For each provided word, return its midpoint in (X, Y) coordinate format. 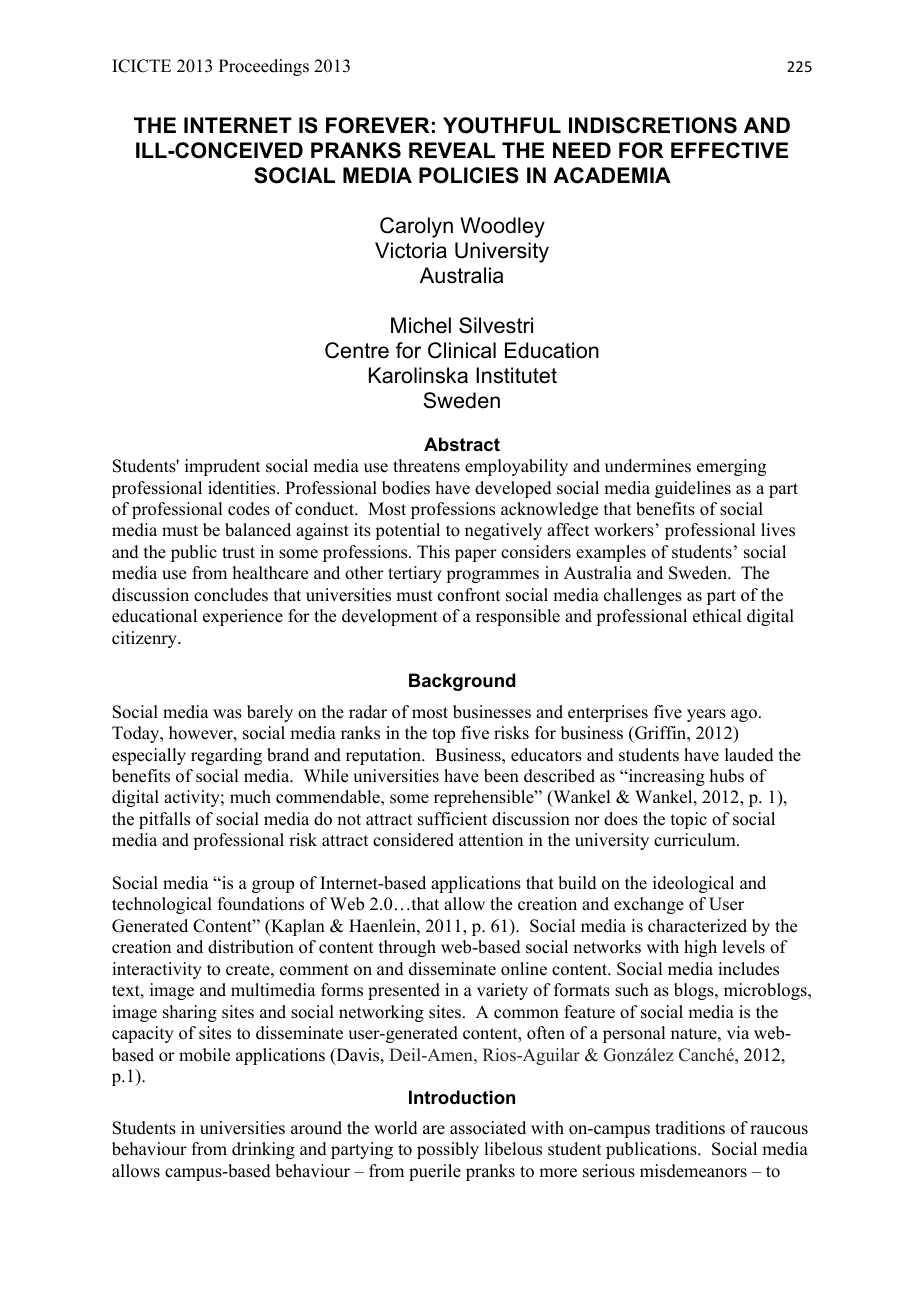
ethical (717, 616)
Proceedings (264, 67)
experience (243, 617)
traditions (690, 1128)
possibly (448, 1150)
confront (469, 595)
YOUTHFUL (502, 125)
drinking (263, 1150)
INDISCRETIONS (653, 125)
